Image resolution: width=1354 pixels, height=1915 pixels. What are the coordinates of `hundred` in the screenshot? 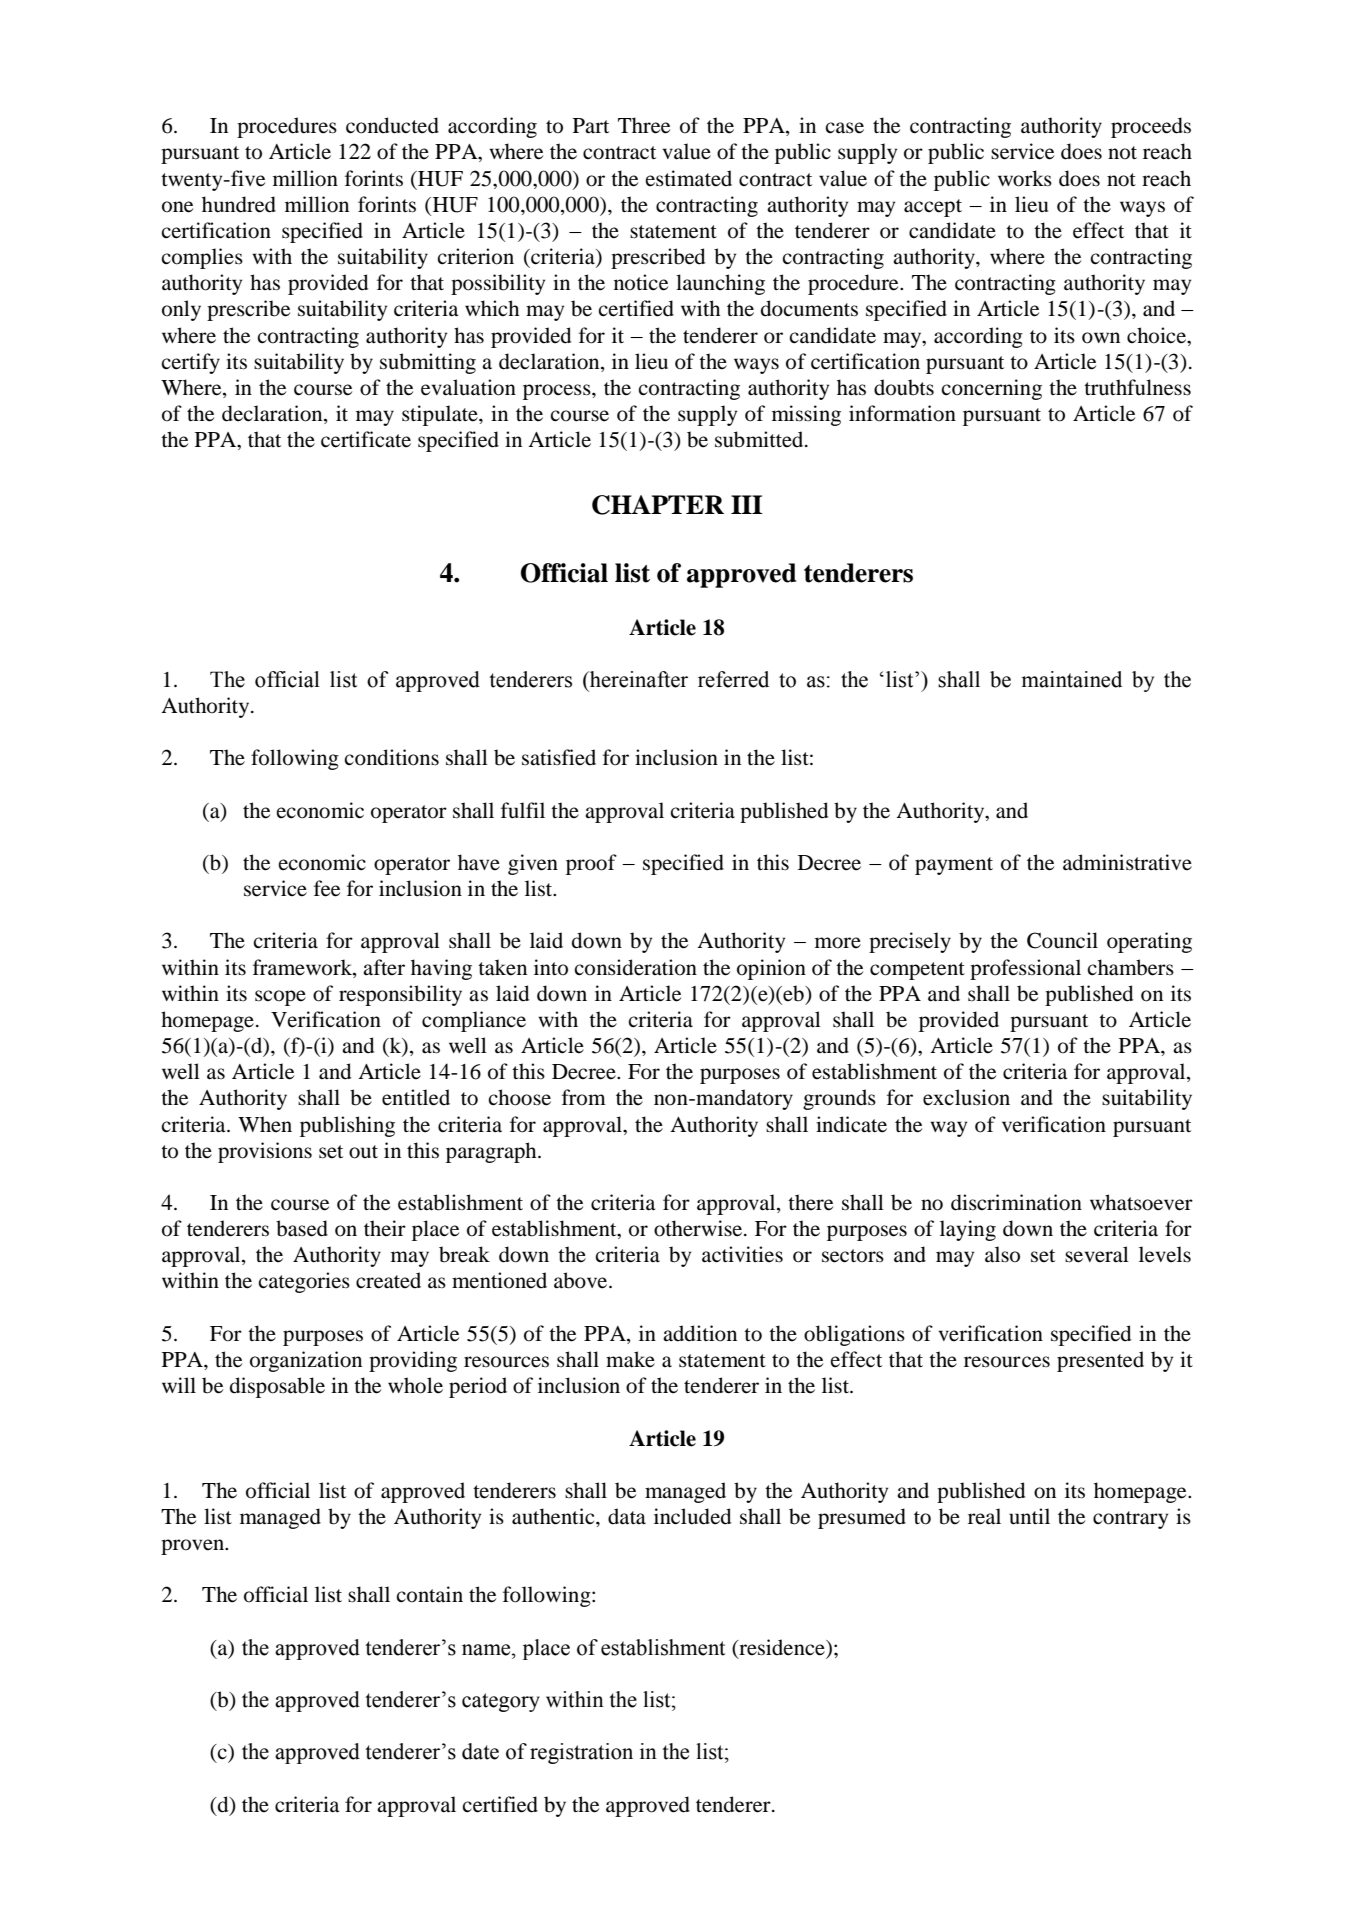 It's located at (239, 204).
